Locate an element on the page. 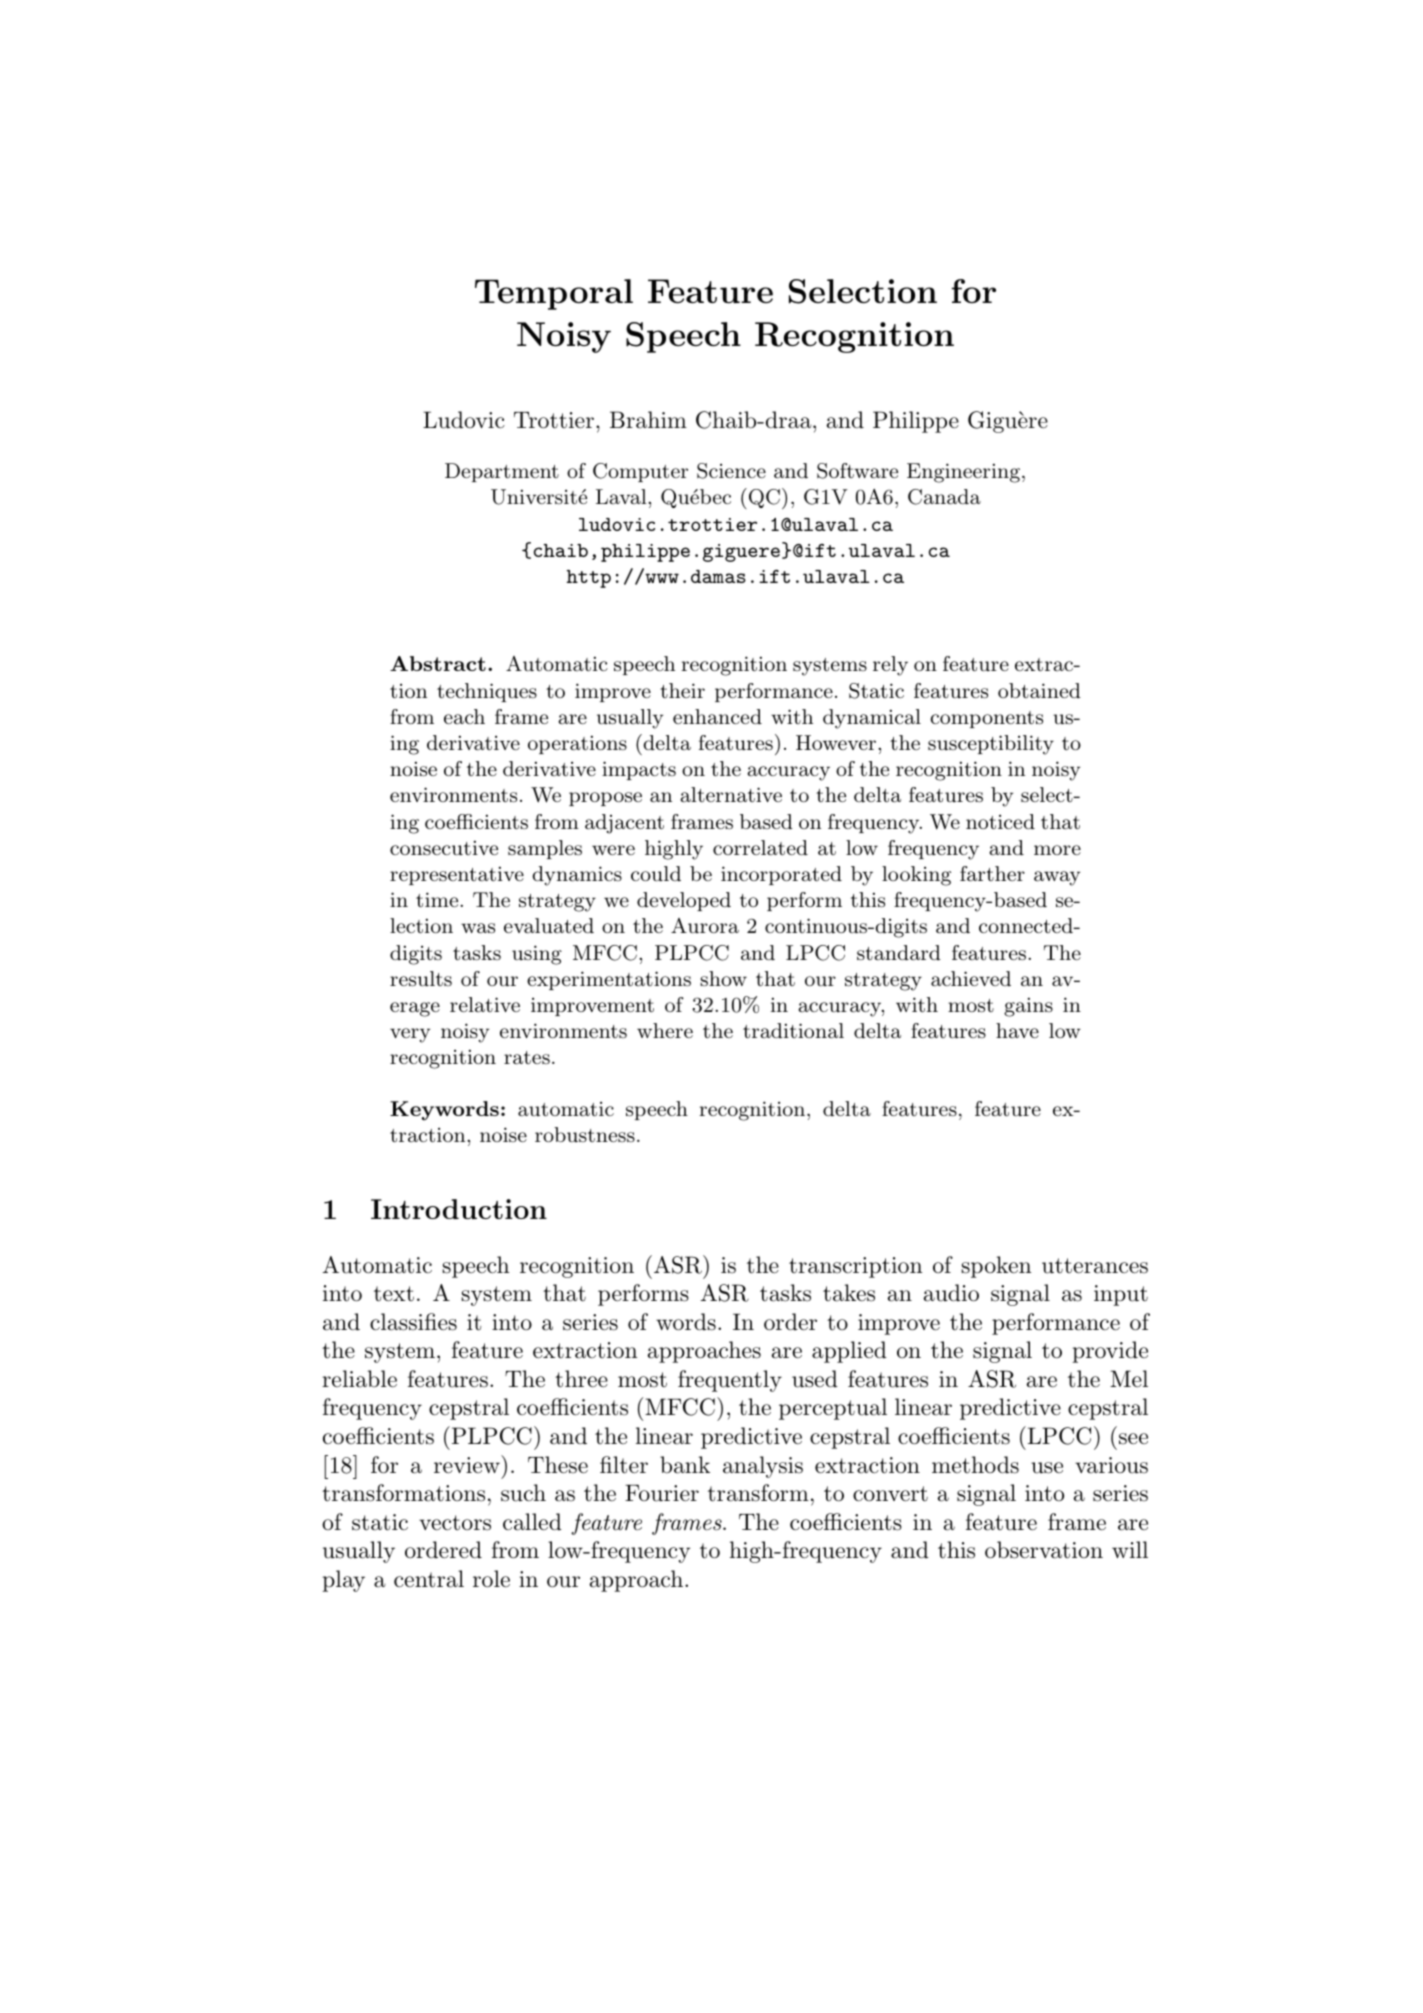  Engineering is located at coordinates (963, 473).
